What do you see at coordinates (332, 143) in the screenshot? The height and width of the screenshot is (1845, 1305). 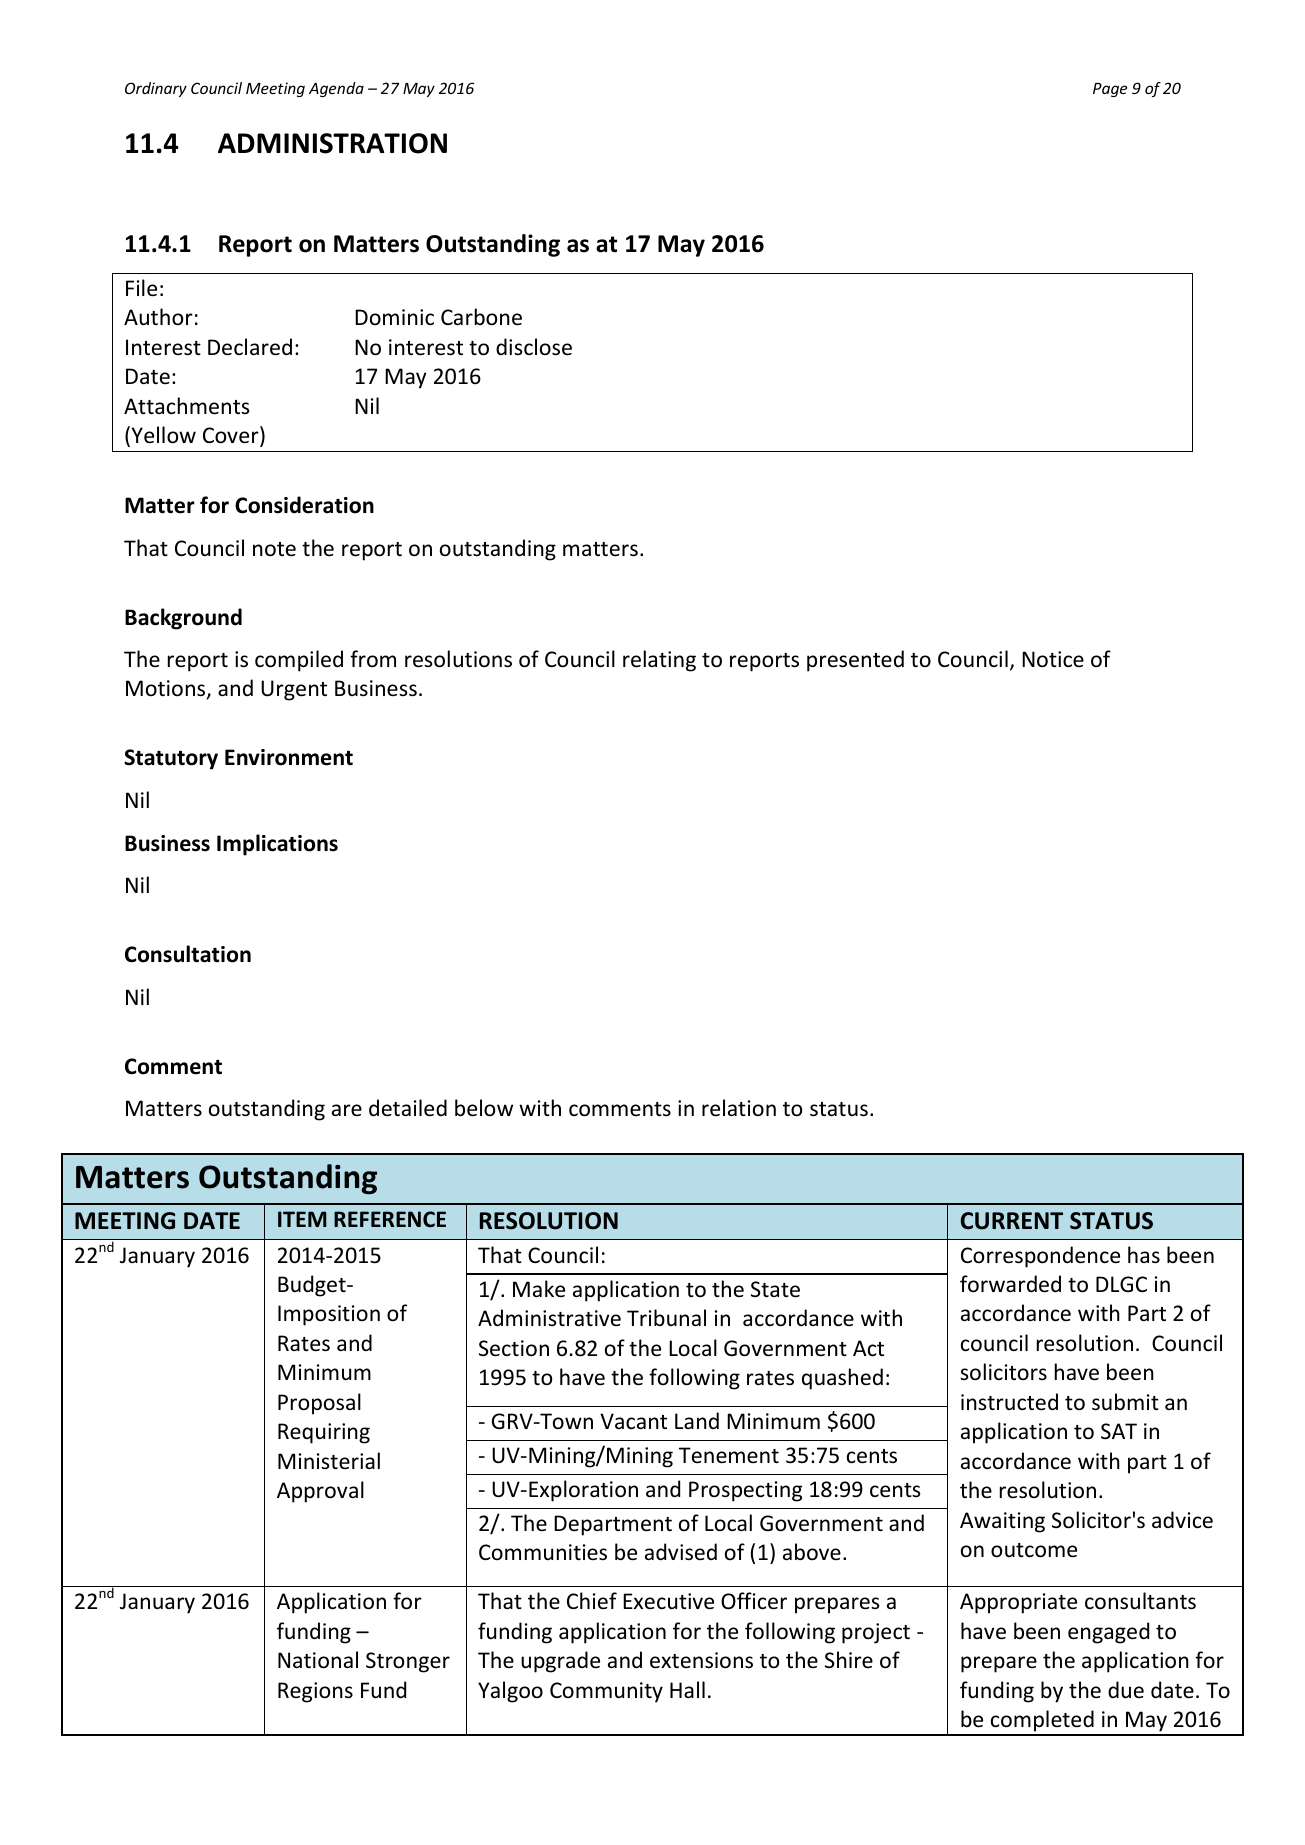 I see `ADMINISTRATION` at bounding box center [332, 143].
